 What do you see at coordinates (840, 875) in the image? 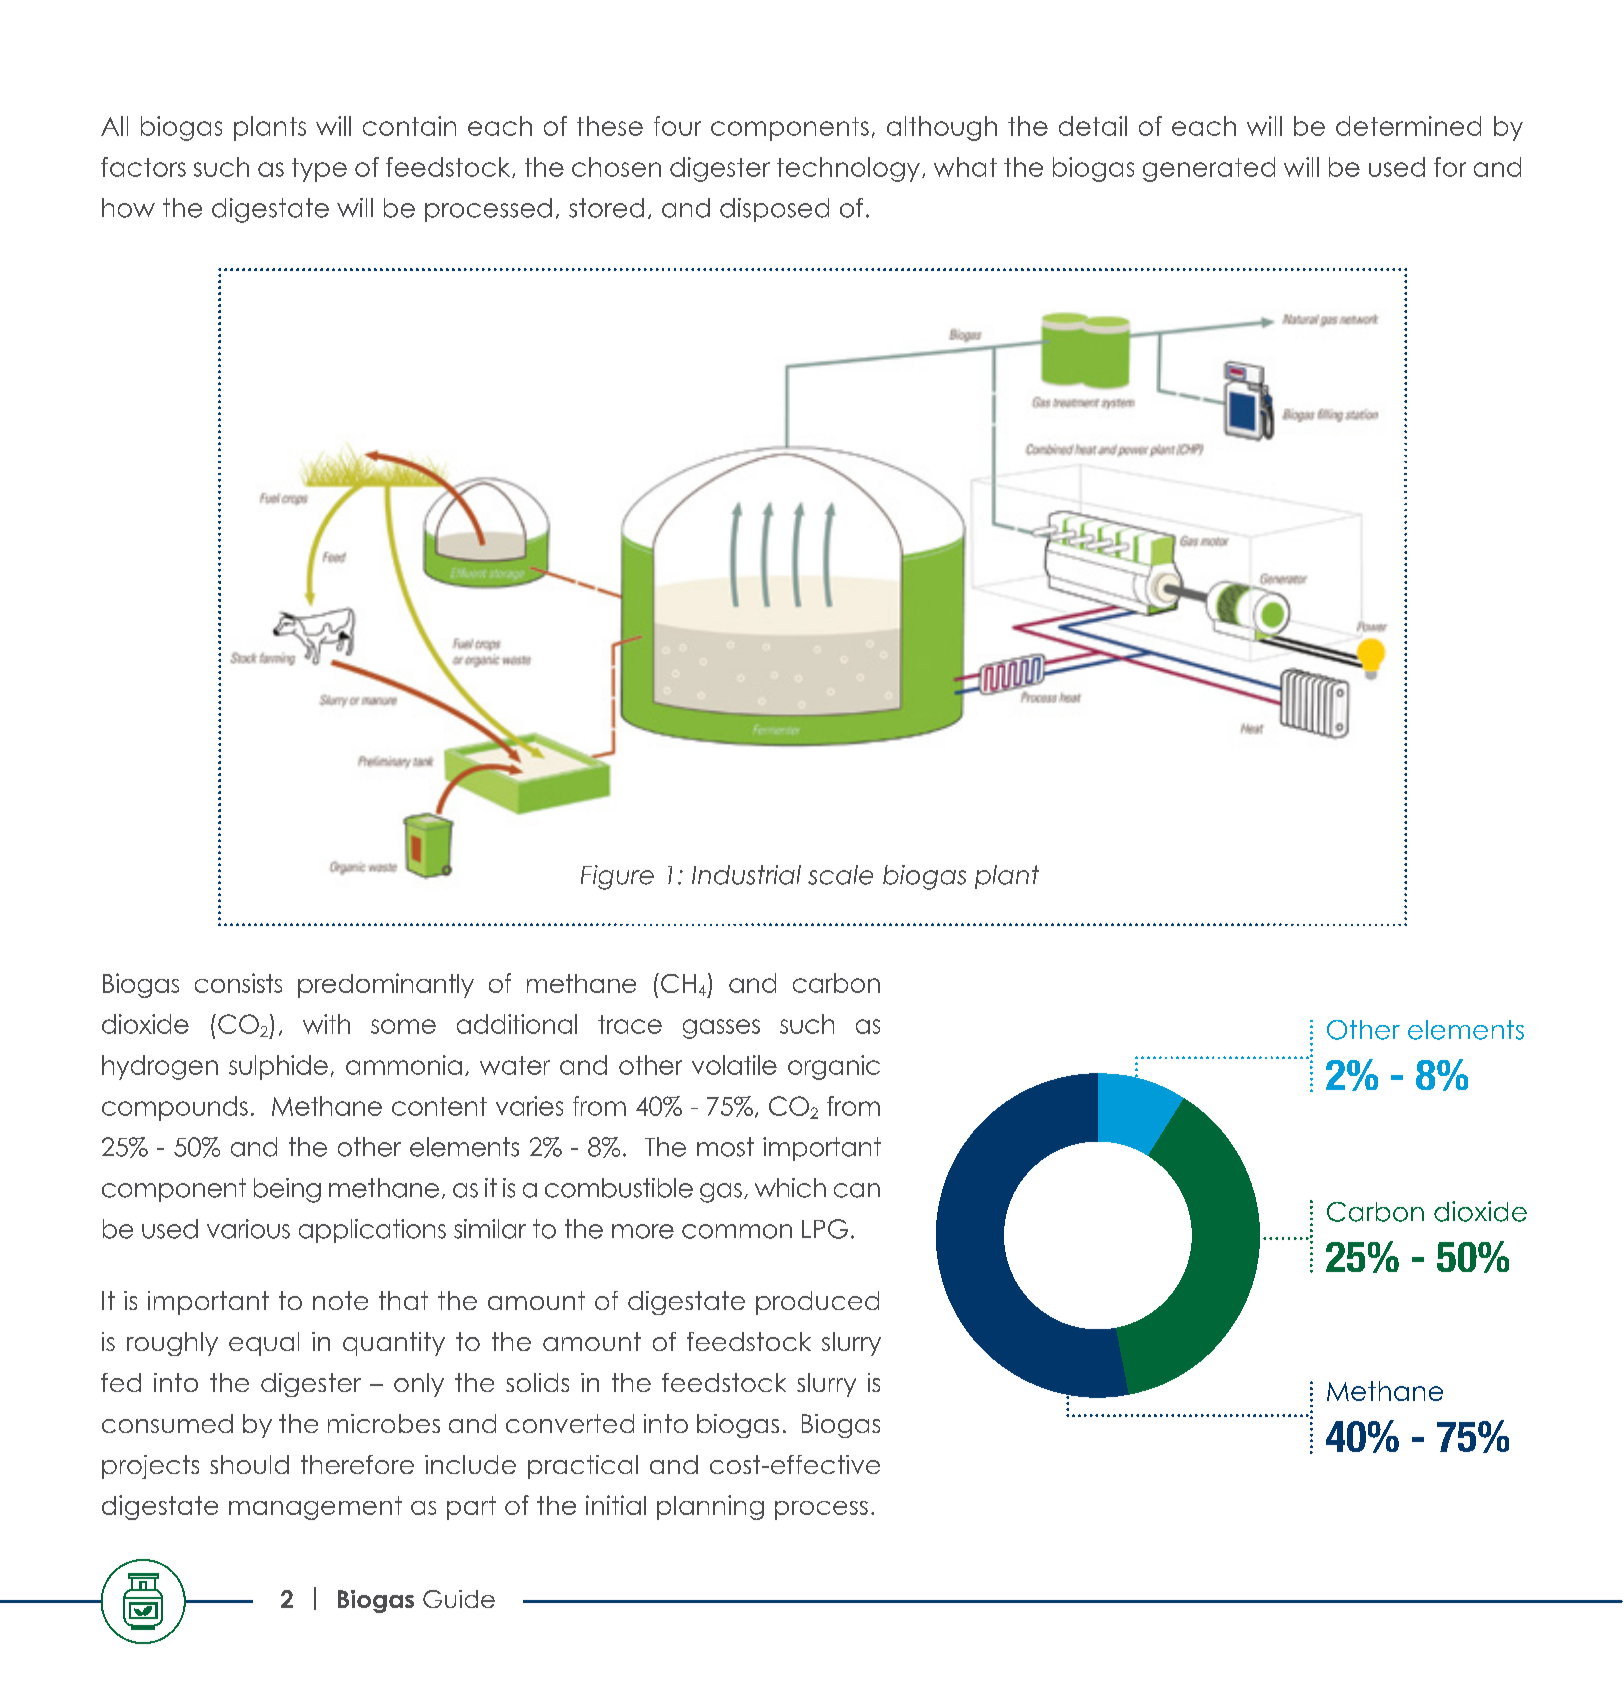
I see `scale` at bounding box center [840, 875].
